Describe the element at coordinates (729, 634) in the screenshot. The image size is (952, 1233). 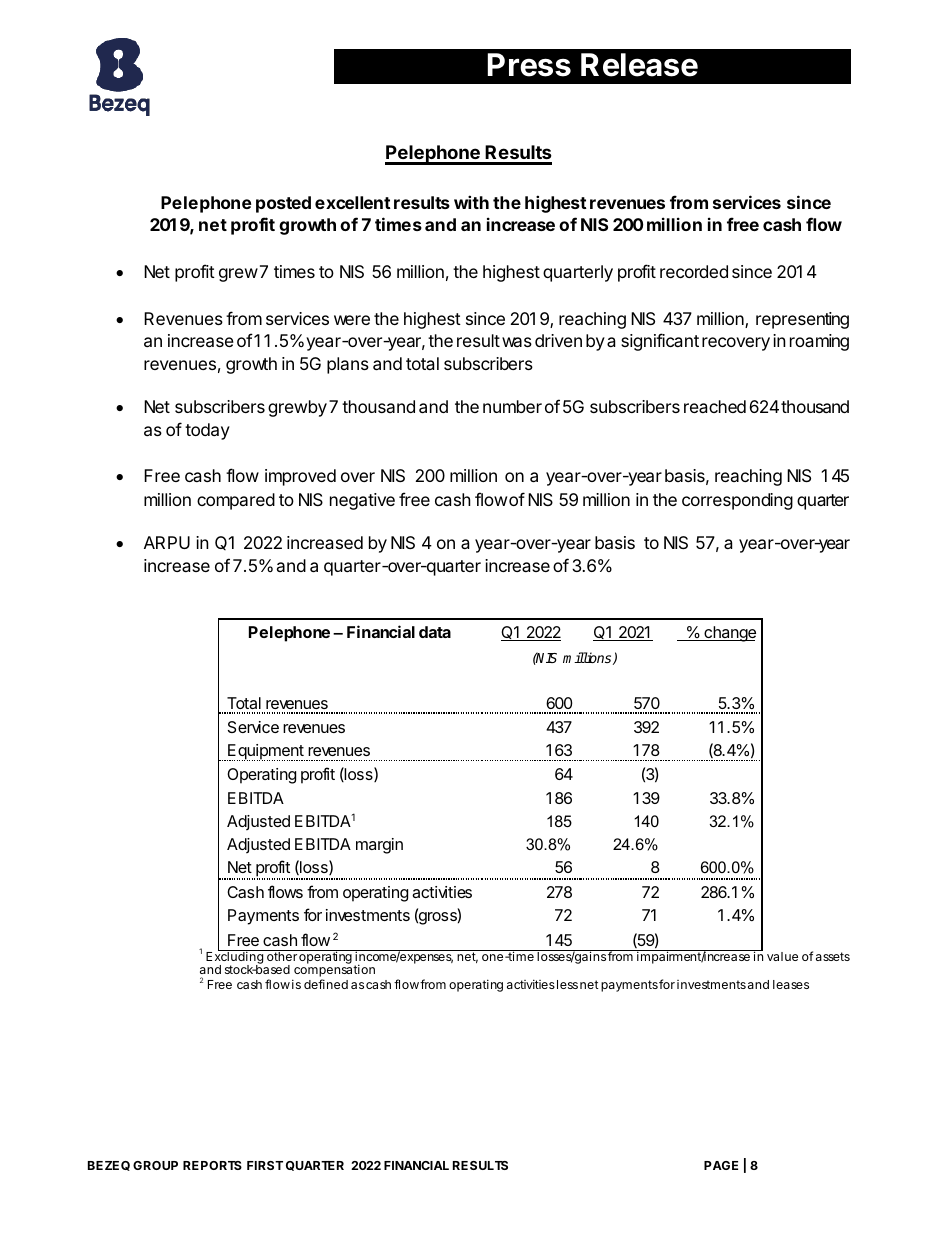
I see `change` at that location.
